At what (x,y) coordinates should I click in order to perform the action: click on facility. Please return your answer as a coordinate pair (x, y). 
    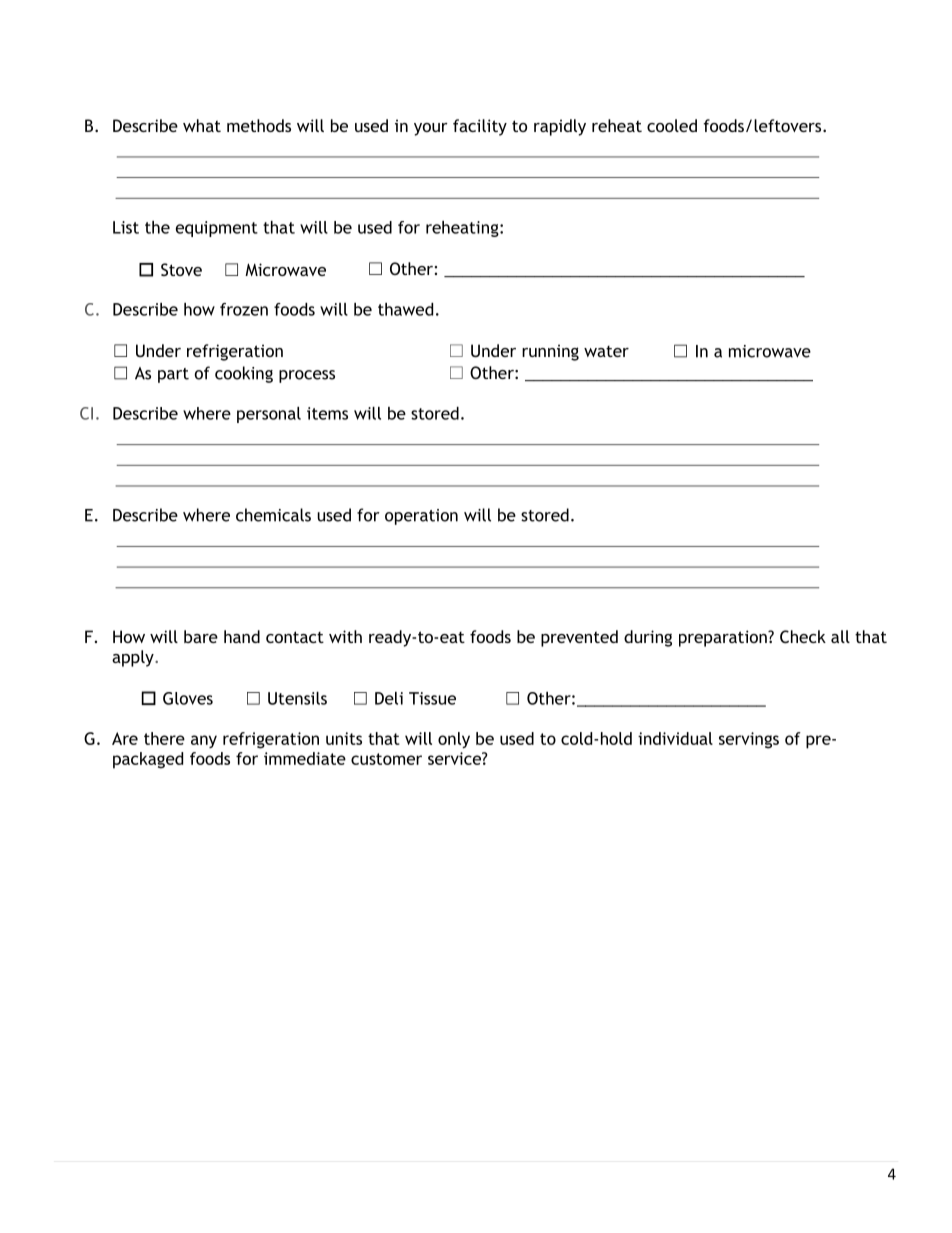
    Looking at the image, I should click on (480, 127).
